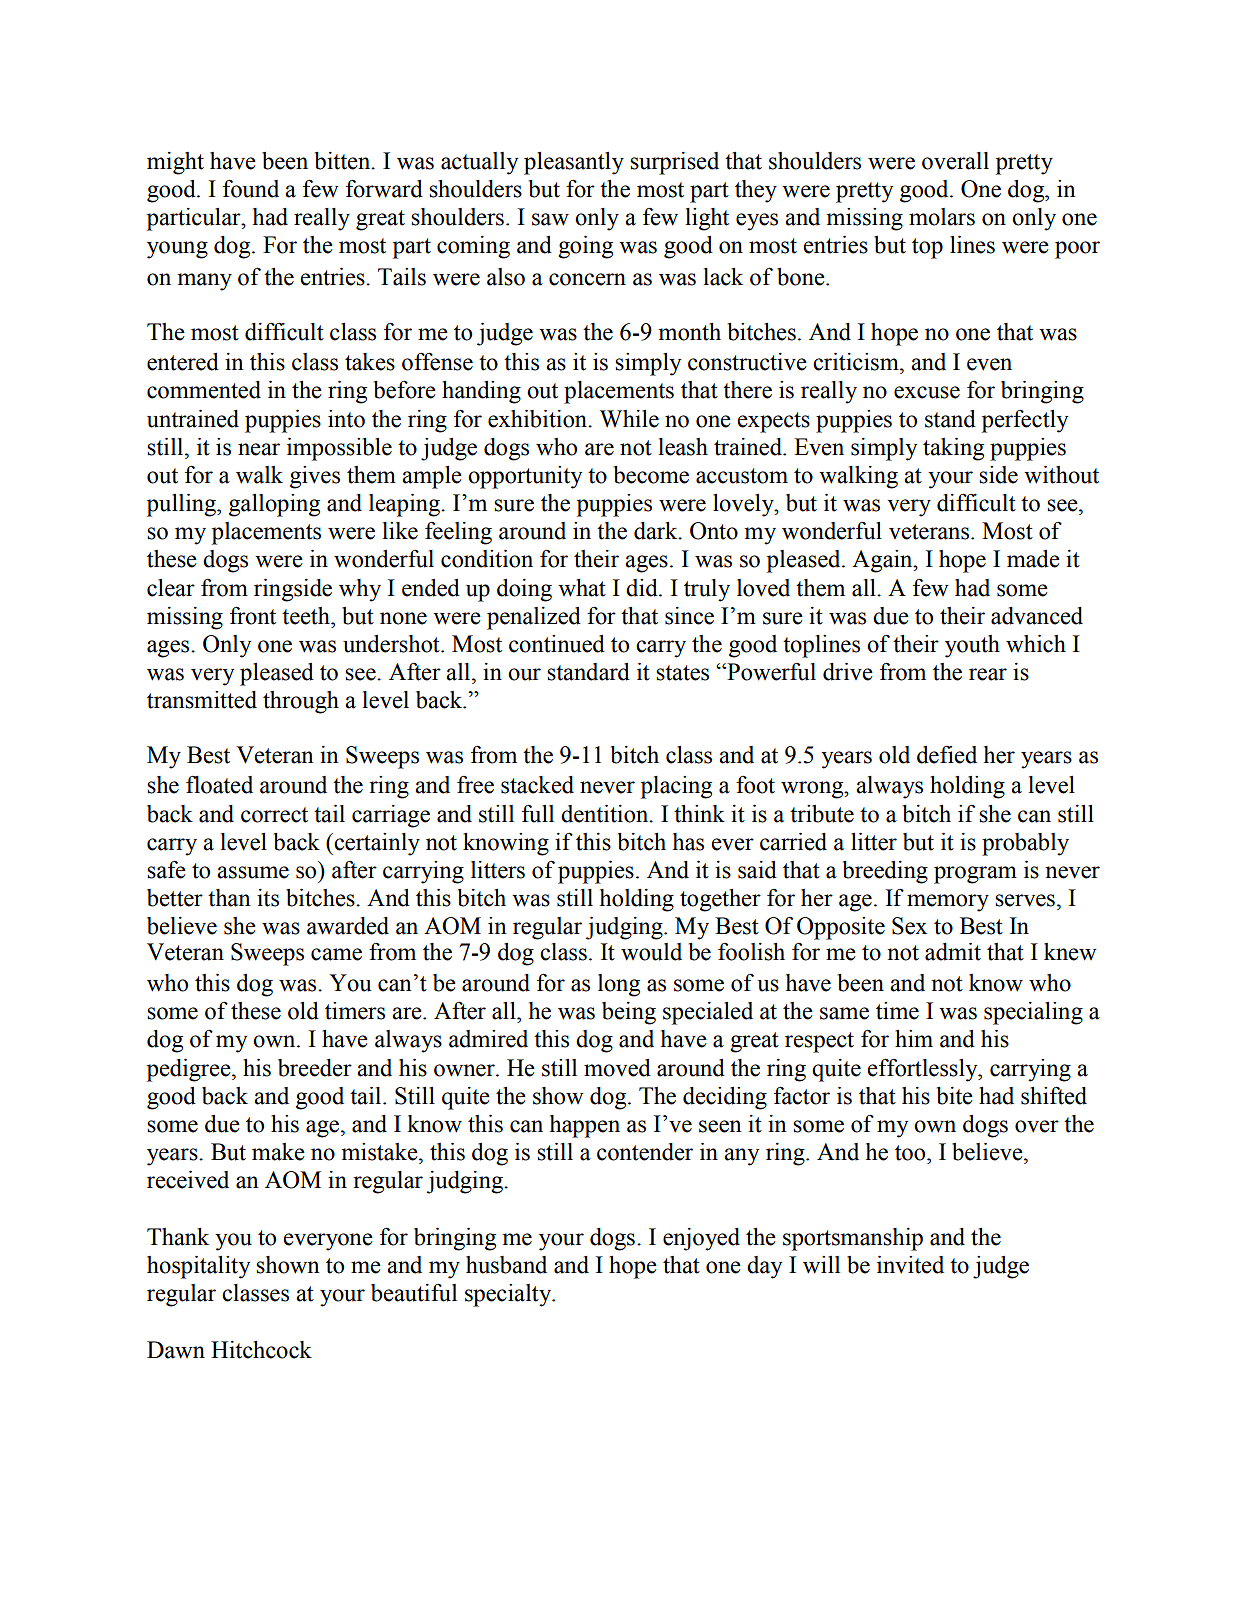  What do you see at coordinates (251, 188) in the screenshot?
I see `found` at bounding box center [251, 188].
